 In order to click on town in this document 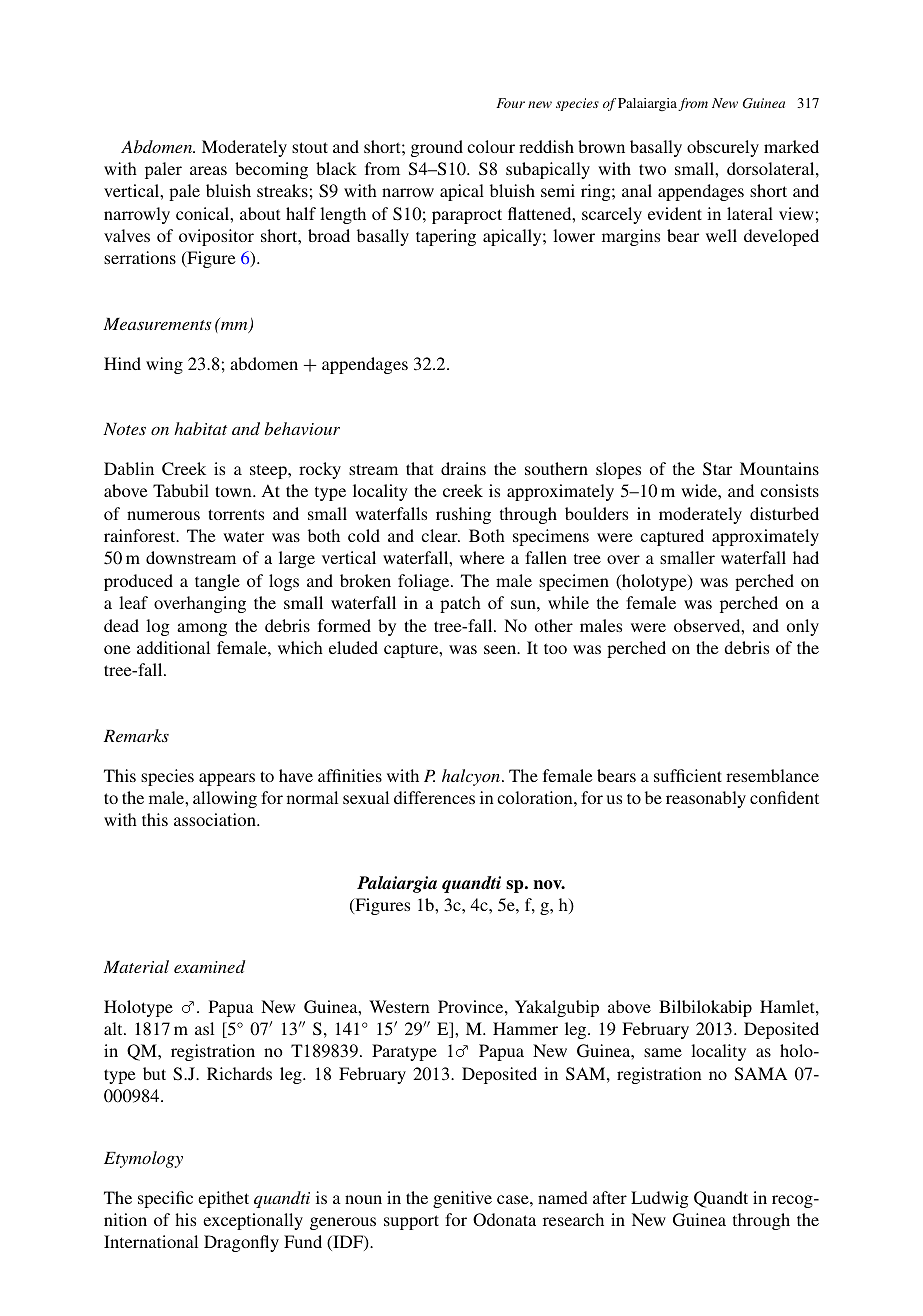, I will do `click(234, 491)`.
